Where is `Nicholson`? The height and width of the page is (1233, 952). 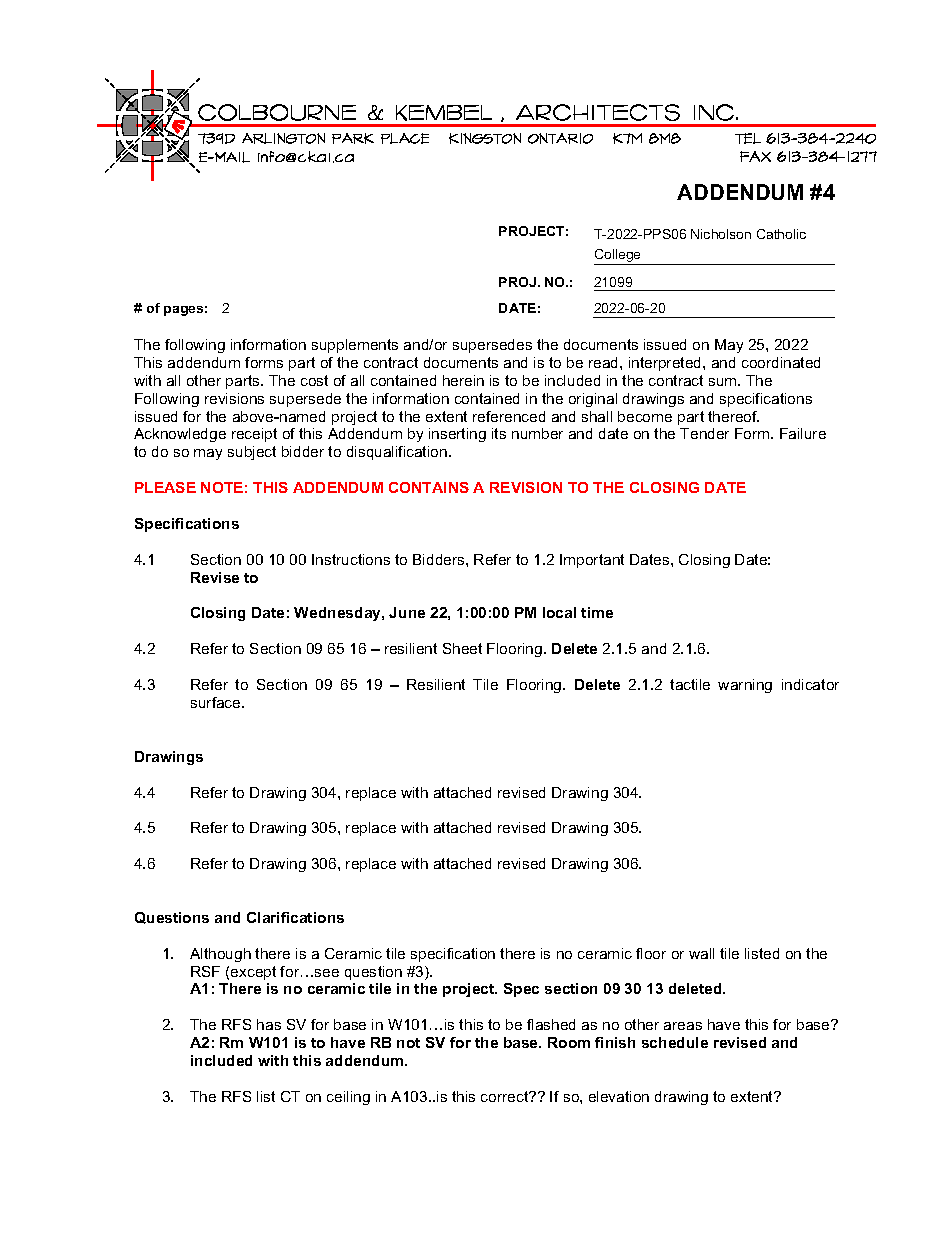
Nicholson is located at coordinates (721, 234).
